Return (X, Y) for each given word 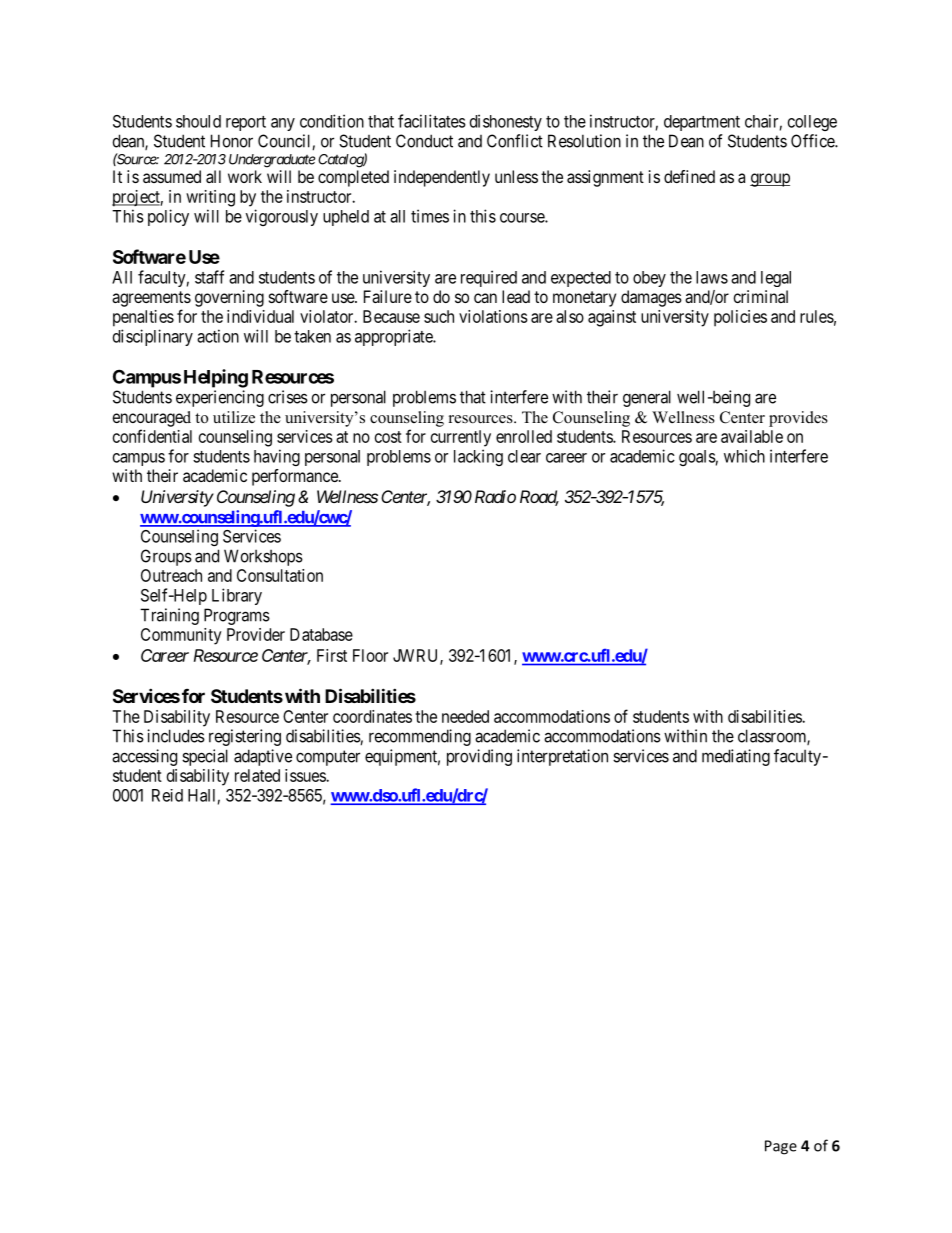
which (744, 456)
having (277, 457)
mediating (736, 757)
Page (781, 1147)
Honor (232, 141)
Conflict (515, 141)
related (257, 775)
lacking (478, 457)
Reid (167, 795)
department (702, 123)
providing (479, 757)
